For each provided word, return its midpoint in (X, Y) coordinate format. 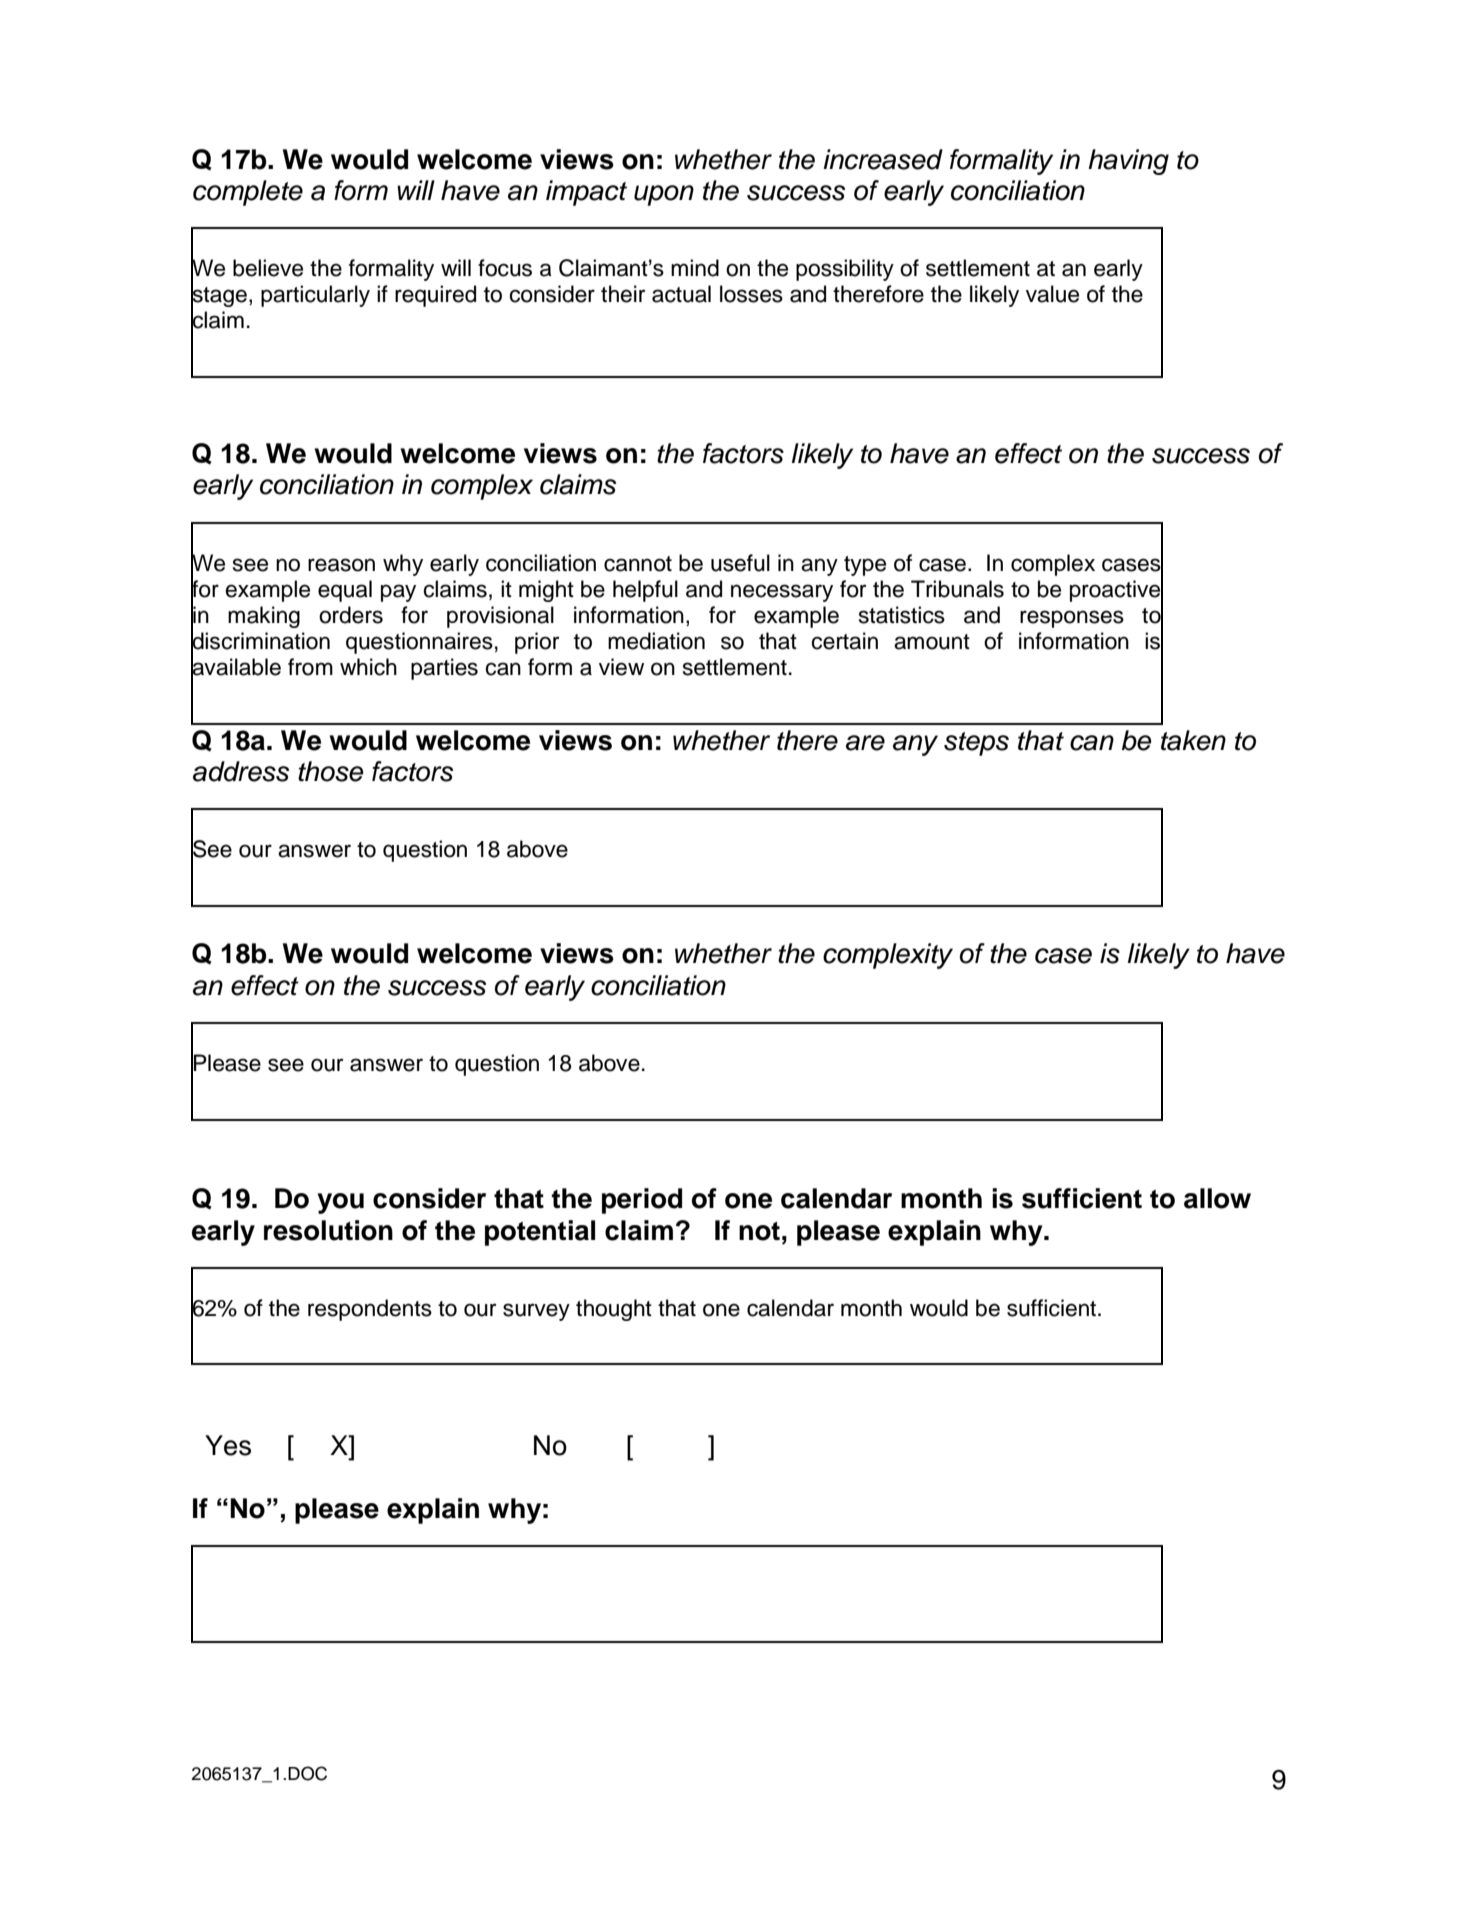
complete (248, 193)
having (1128, 162)
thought (614, 1310)
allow (1217, 1198)
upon (664, 195)
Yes (228, 1445)
